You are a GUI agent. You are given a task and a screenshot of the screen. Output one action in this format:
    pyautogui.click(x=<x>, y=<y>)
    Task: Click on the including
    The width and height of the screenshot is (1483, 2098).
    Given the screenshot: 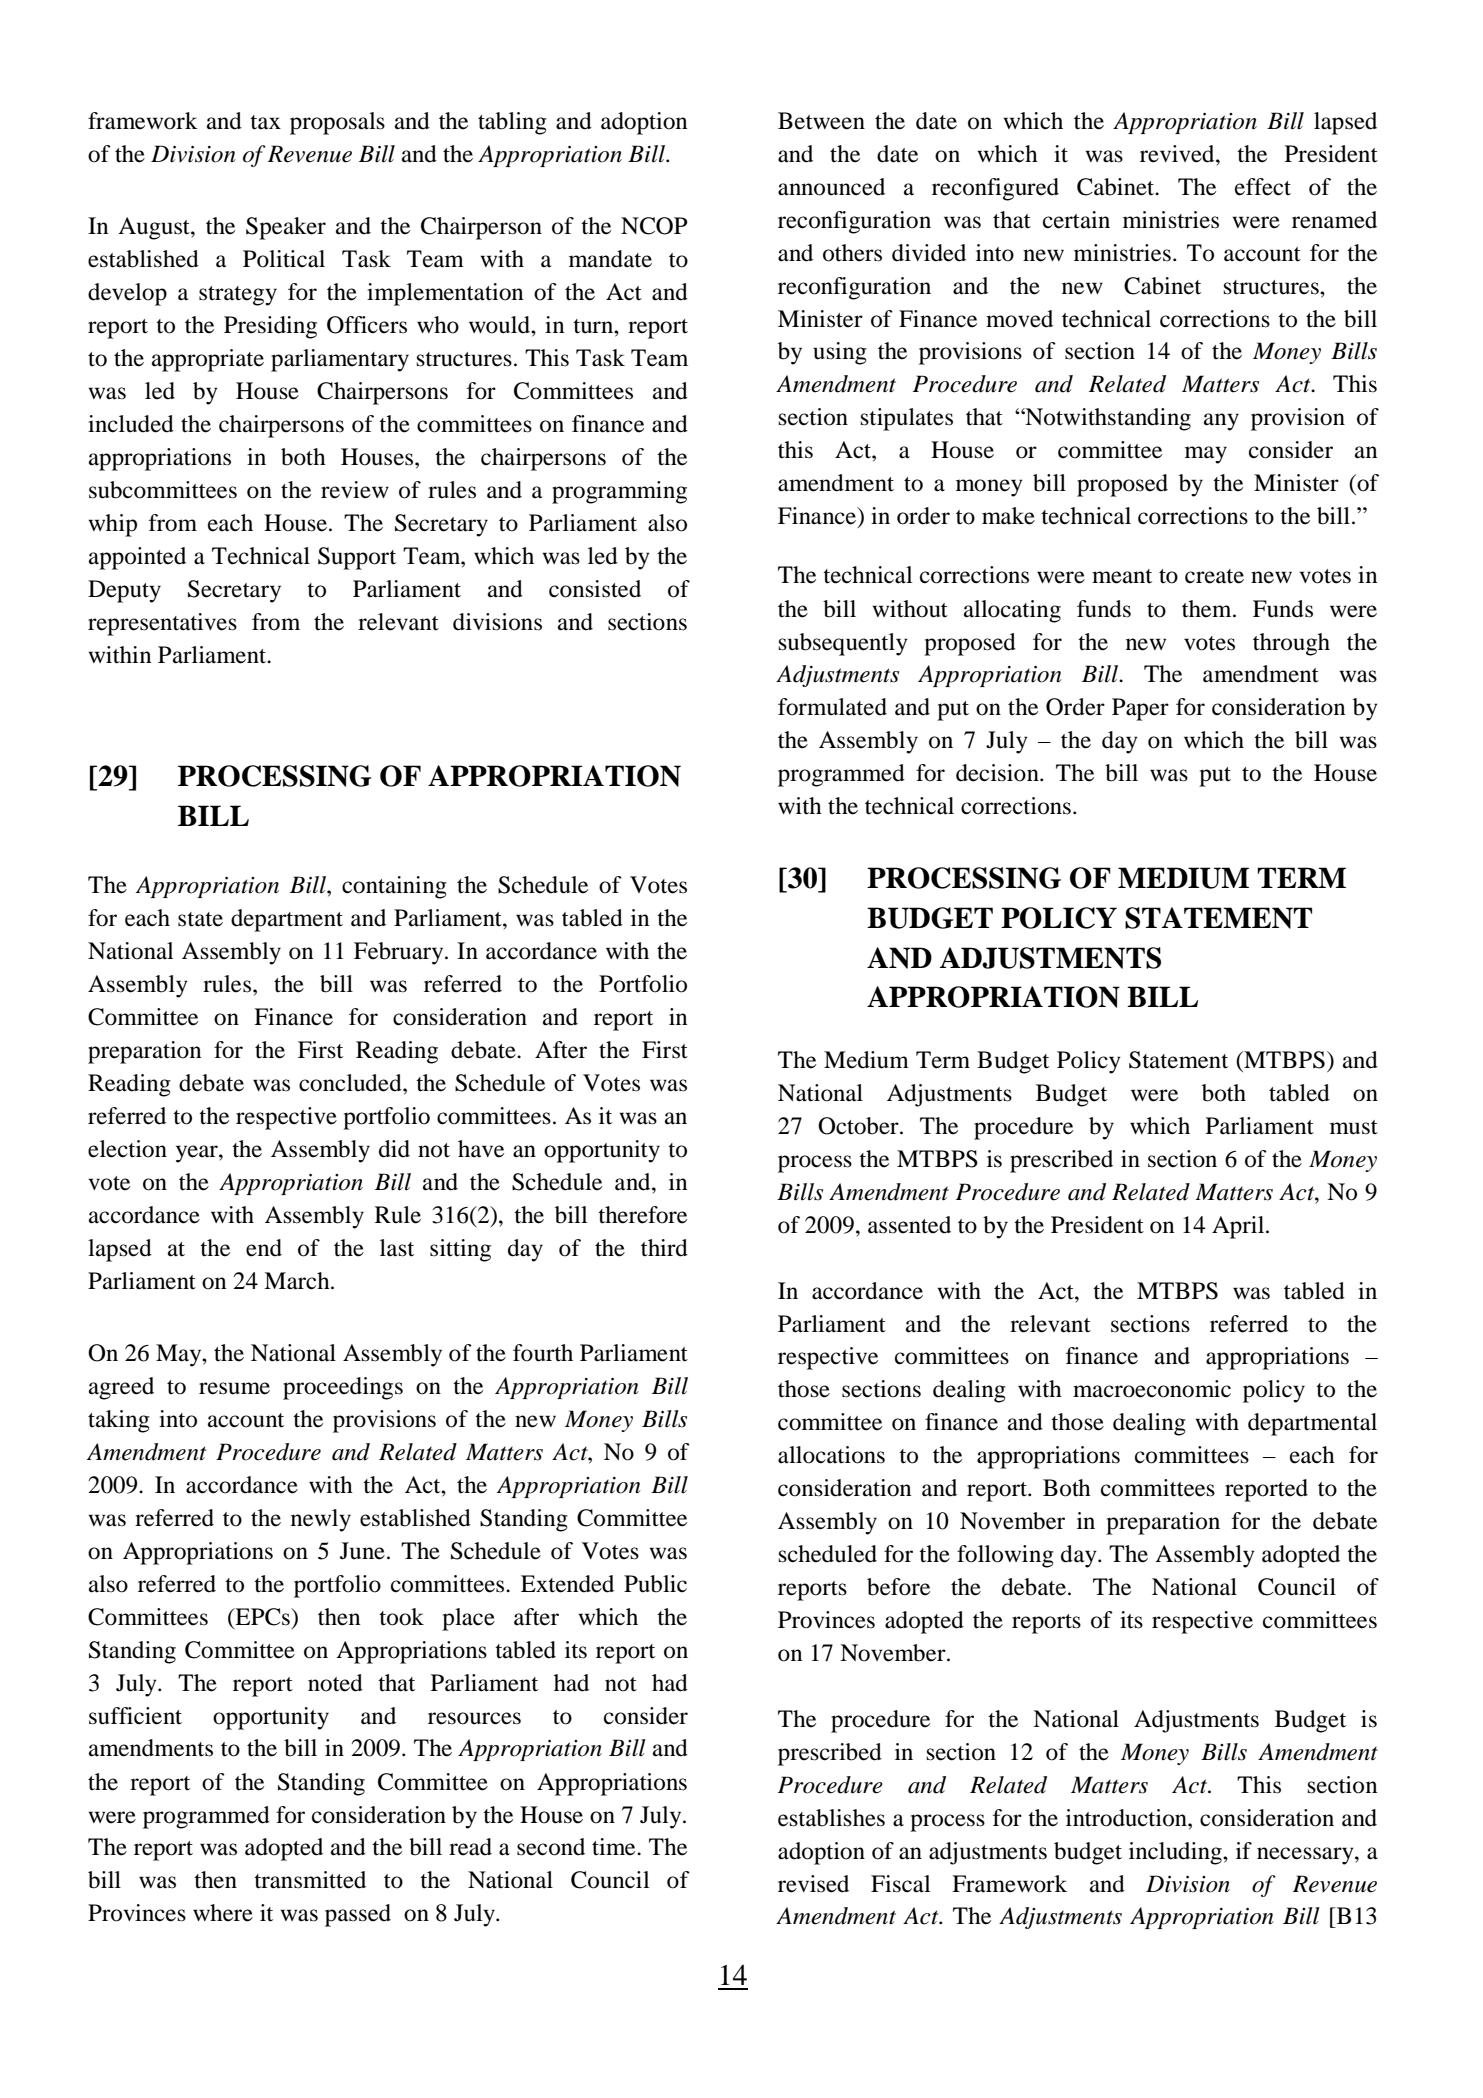 What is the action you would take?
    pyautogui.click(x=1176, y=1853)
